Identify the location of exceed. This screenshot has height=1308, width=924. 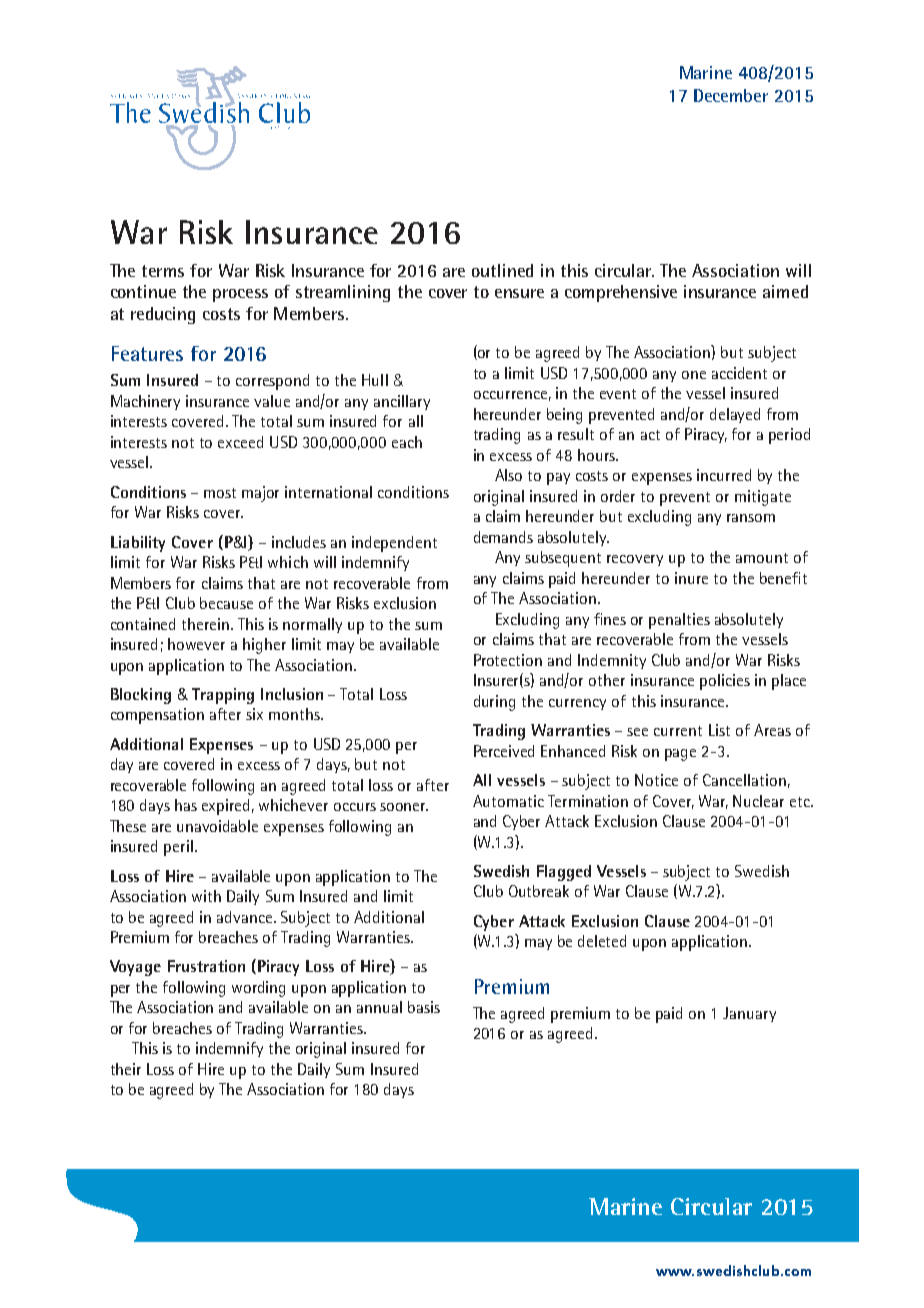
(240, 442).
